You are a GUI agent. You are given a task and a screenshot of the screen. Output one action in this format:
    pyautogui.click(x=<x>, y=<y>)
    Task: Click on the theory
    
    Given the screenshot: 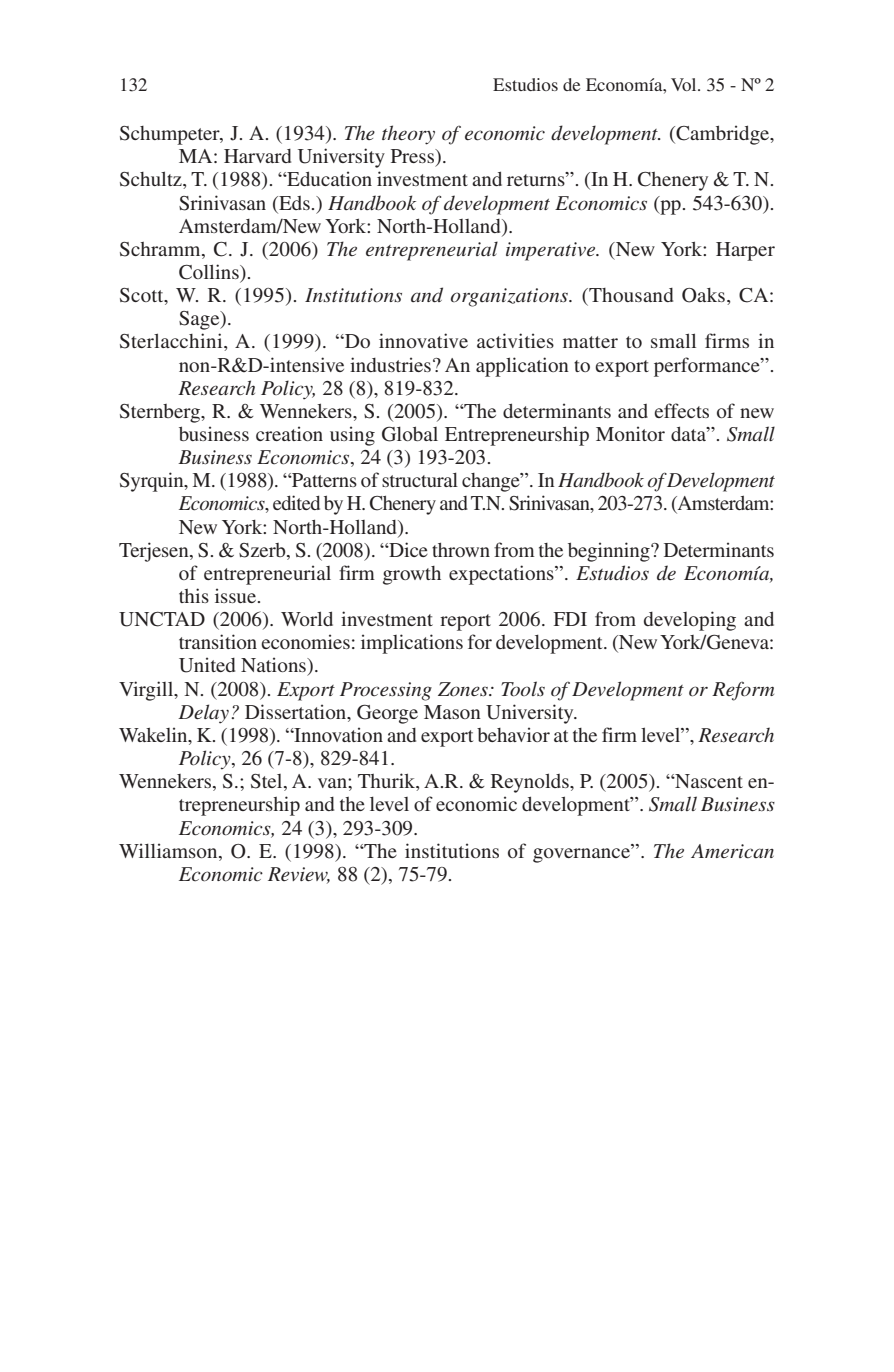 What is the action you would take?
    pyautogui.click(x=408, y=135)
